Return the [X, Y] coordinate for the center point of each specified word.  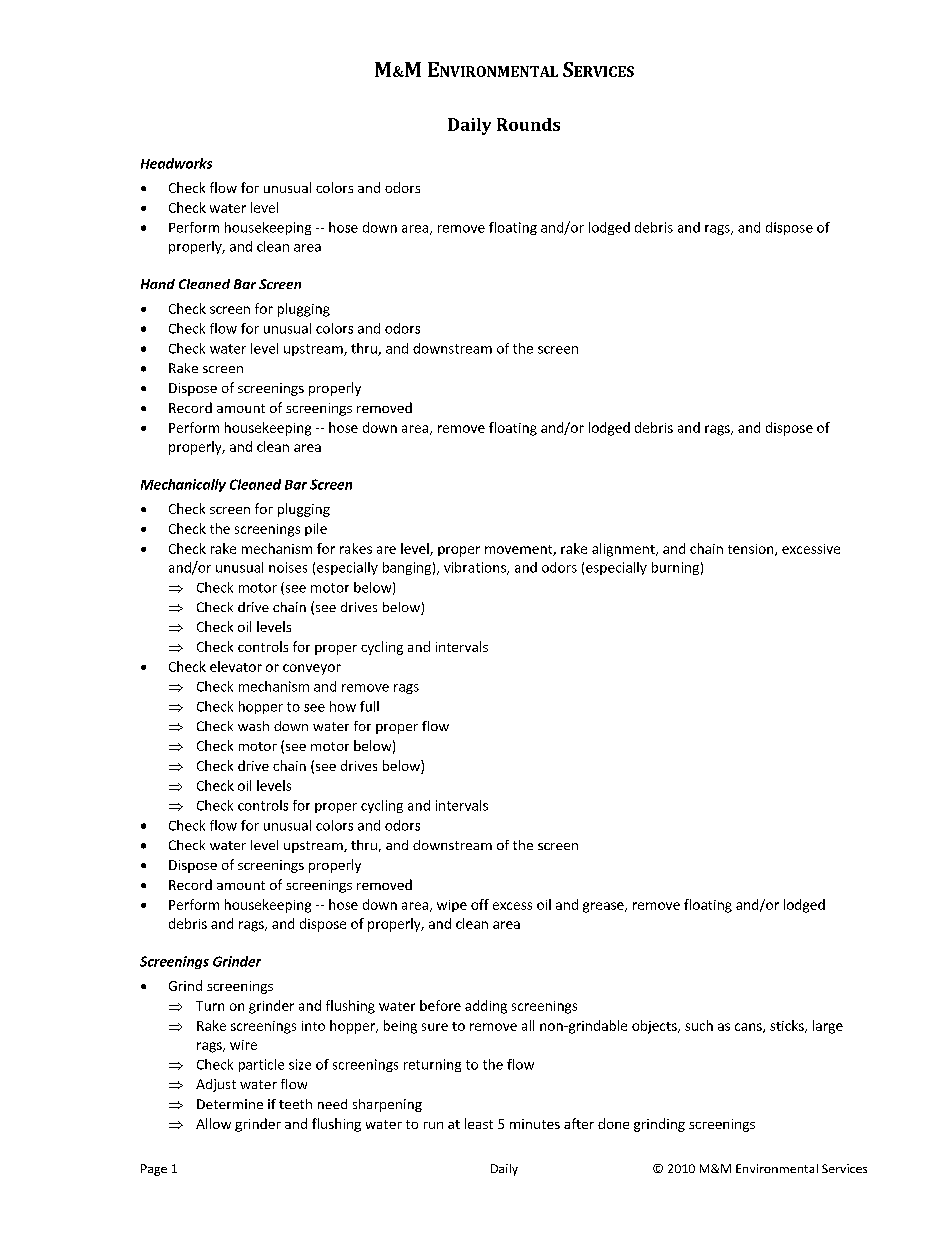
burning [675, 568]
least [479, 1123]
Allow [213, 1123]
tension [752, 550]
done [613, 1123]
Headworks [176, 163]
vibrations [476, 568]
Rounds [528, 124]
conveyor [312, 669]
